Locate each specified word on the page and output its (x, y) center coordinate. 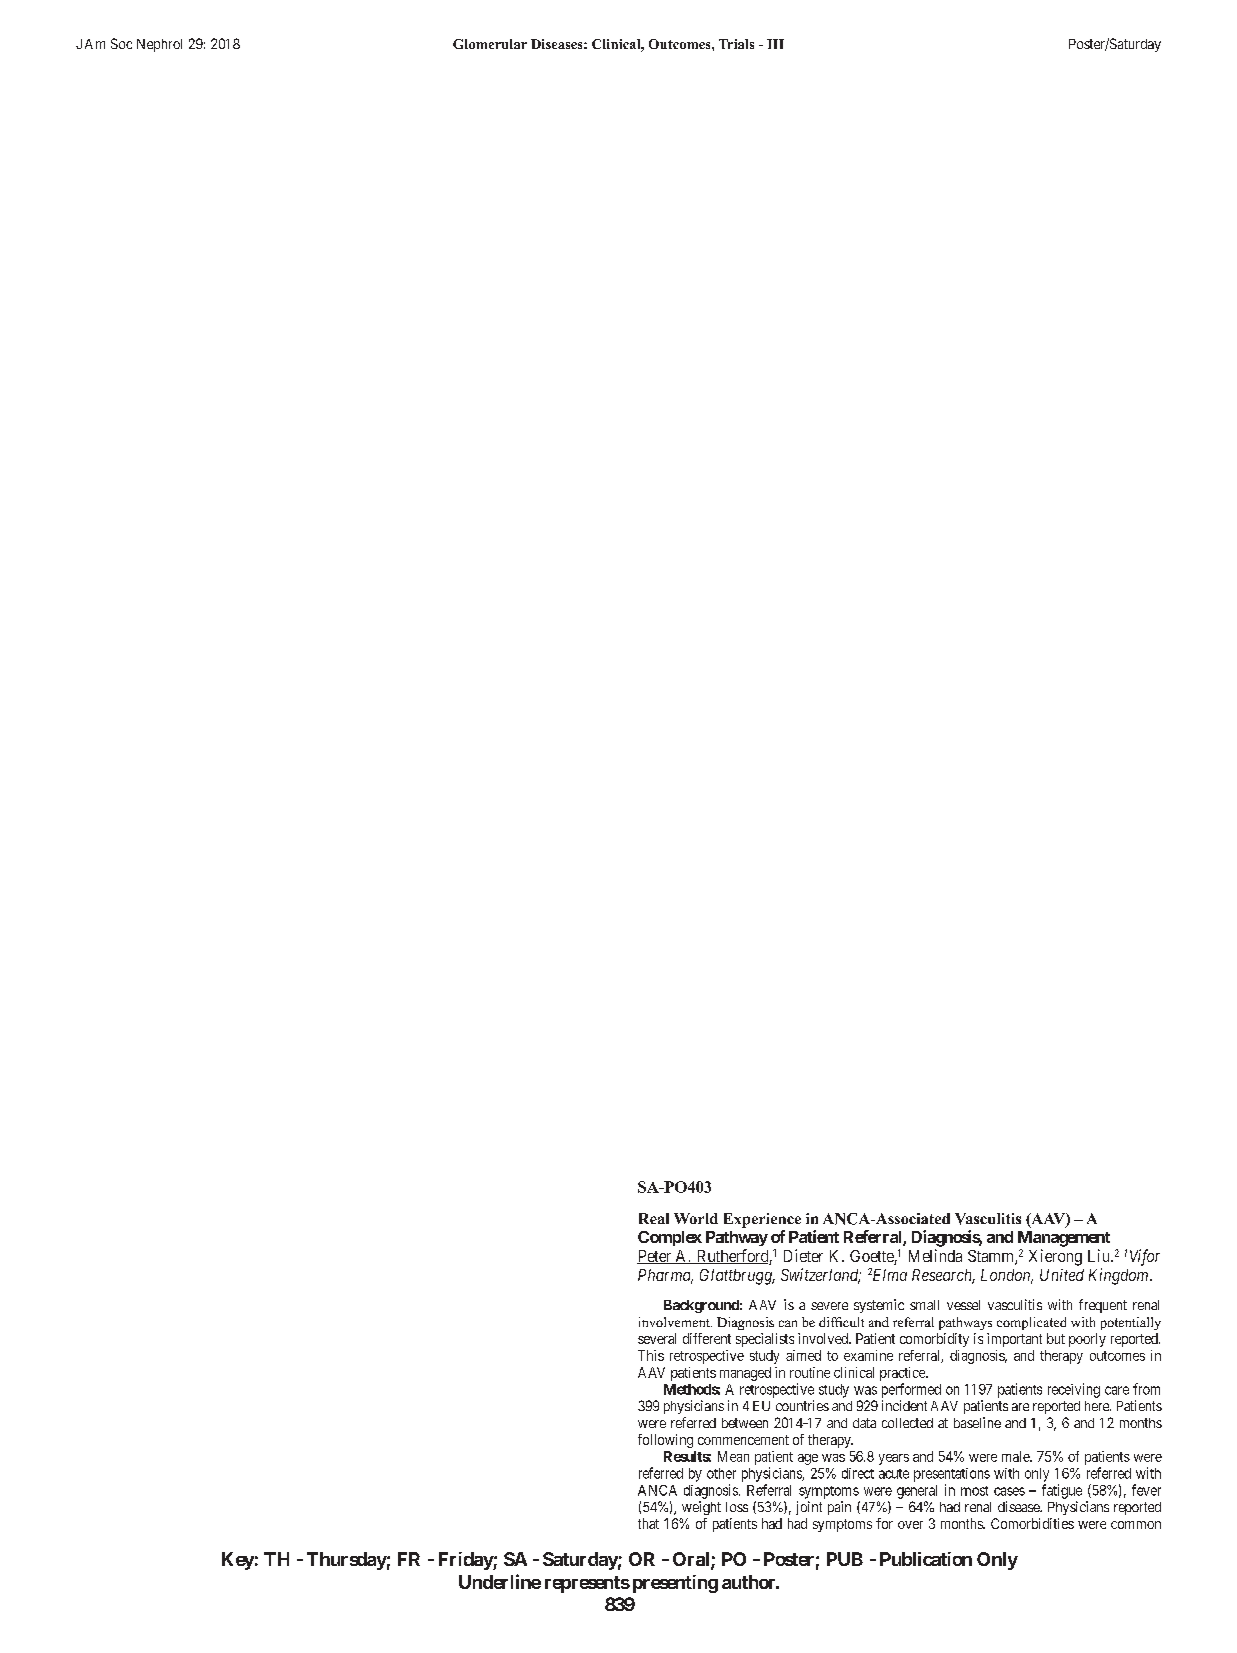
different (707, 1338)
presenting (675, 1584)
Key (238, 1561)
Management (1064, 1239)
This (651, 1355)
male (1016, 1456)
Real (654, 1218)
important (1014, 1340)
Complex (670, 1238)
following (665, 1441)
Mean (733, 1456)
